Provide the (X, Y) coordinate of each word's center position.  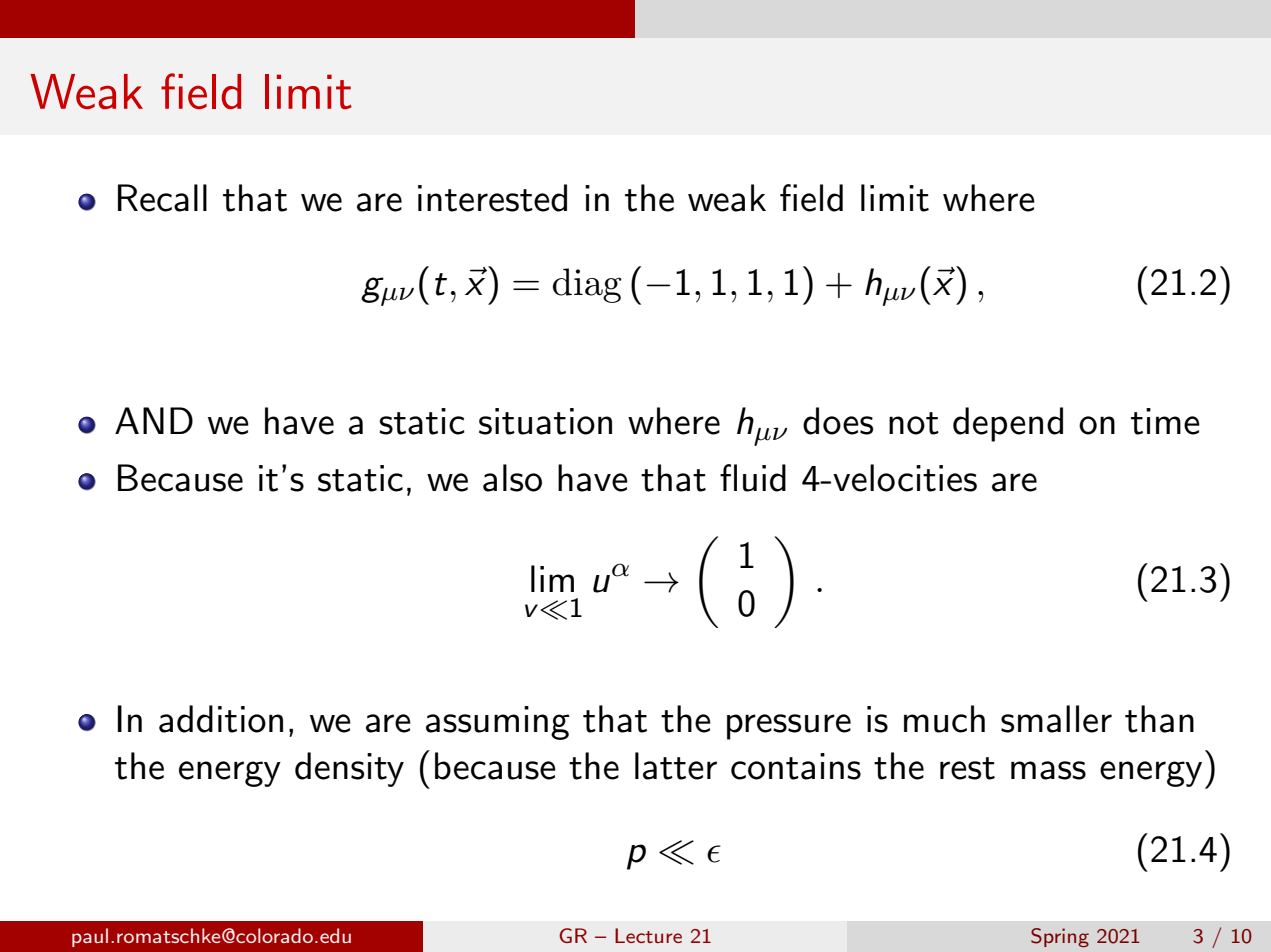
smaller (1056, 719)
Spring (1060, 937)
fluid (753, 478)
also (512, 478)
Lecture (648, 935)
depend (1008, 424)
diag (587, 285)
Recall (162, 198)
